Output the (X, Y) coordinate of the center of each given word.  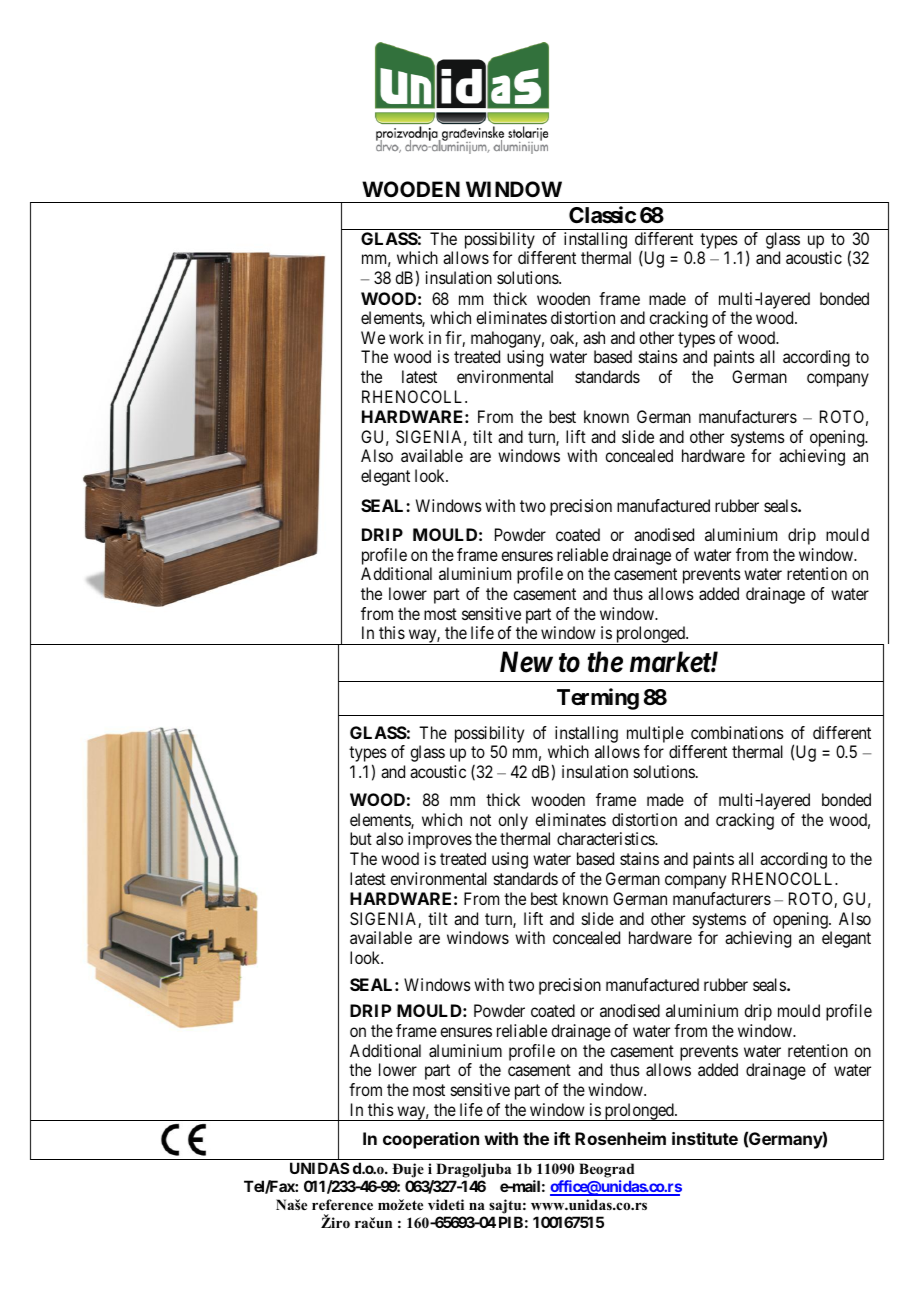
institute (705, 1138)
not (480, 820)
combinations (737, 732)
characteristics (606, 838)
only (513, 821)
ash (594, 337)
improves (440, 840)
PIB (511, 1222)
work (406, 337)
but (361, 838)
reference (342, 1204)
